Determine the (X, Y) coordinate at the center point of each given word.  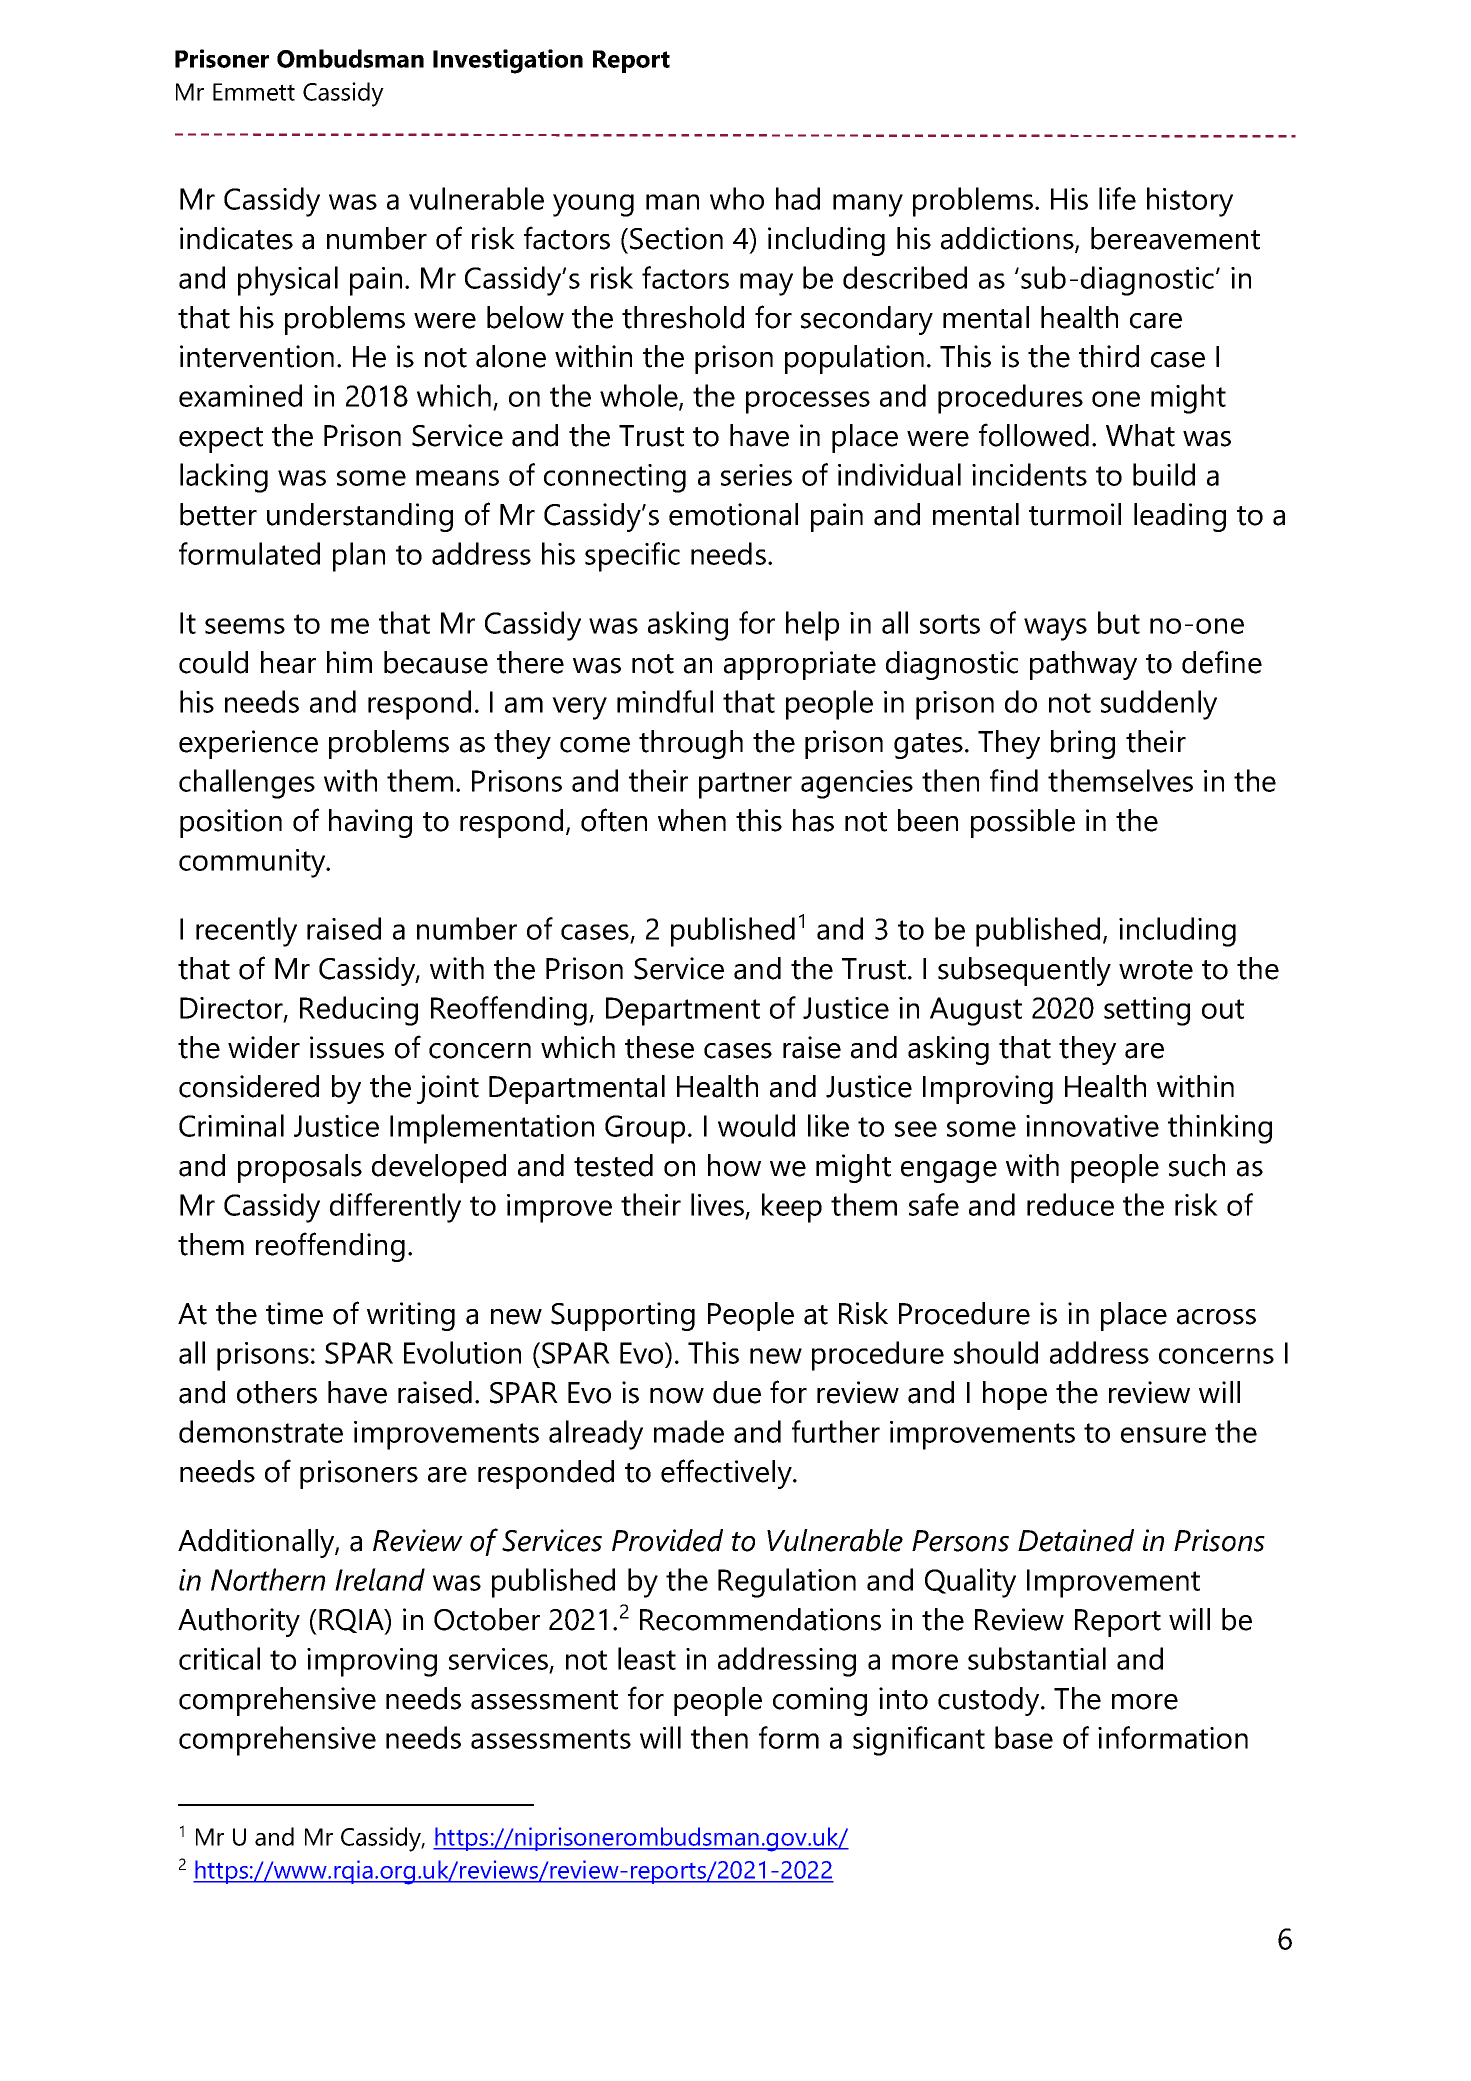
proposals (300, 1168)
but (1119, 622)
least (647, 1658)
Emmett (254, 92)
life (1117, 198)
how (734, 1165)
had (798, 198)
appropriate (800, 665)
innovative (1092, 1126)
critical (219, 1658)
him (349, 662)
